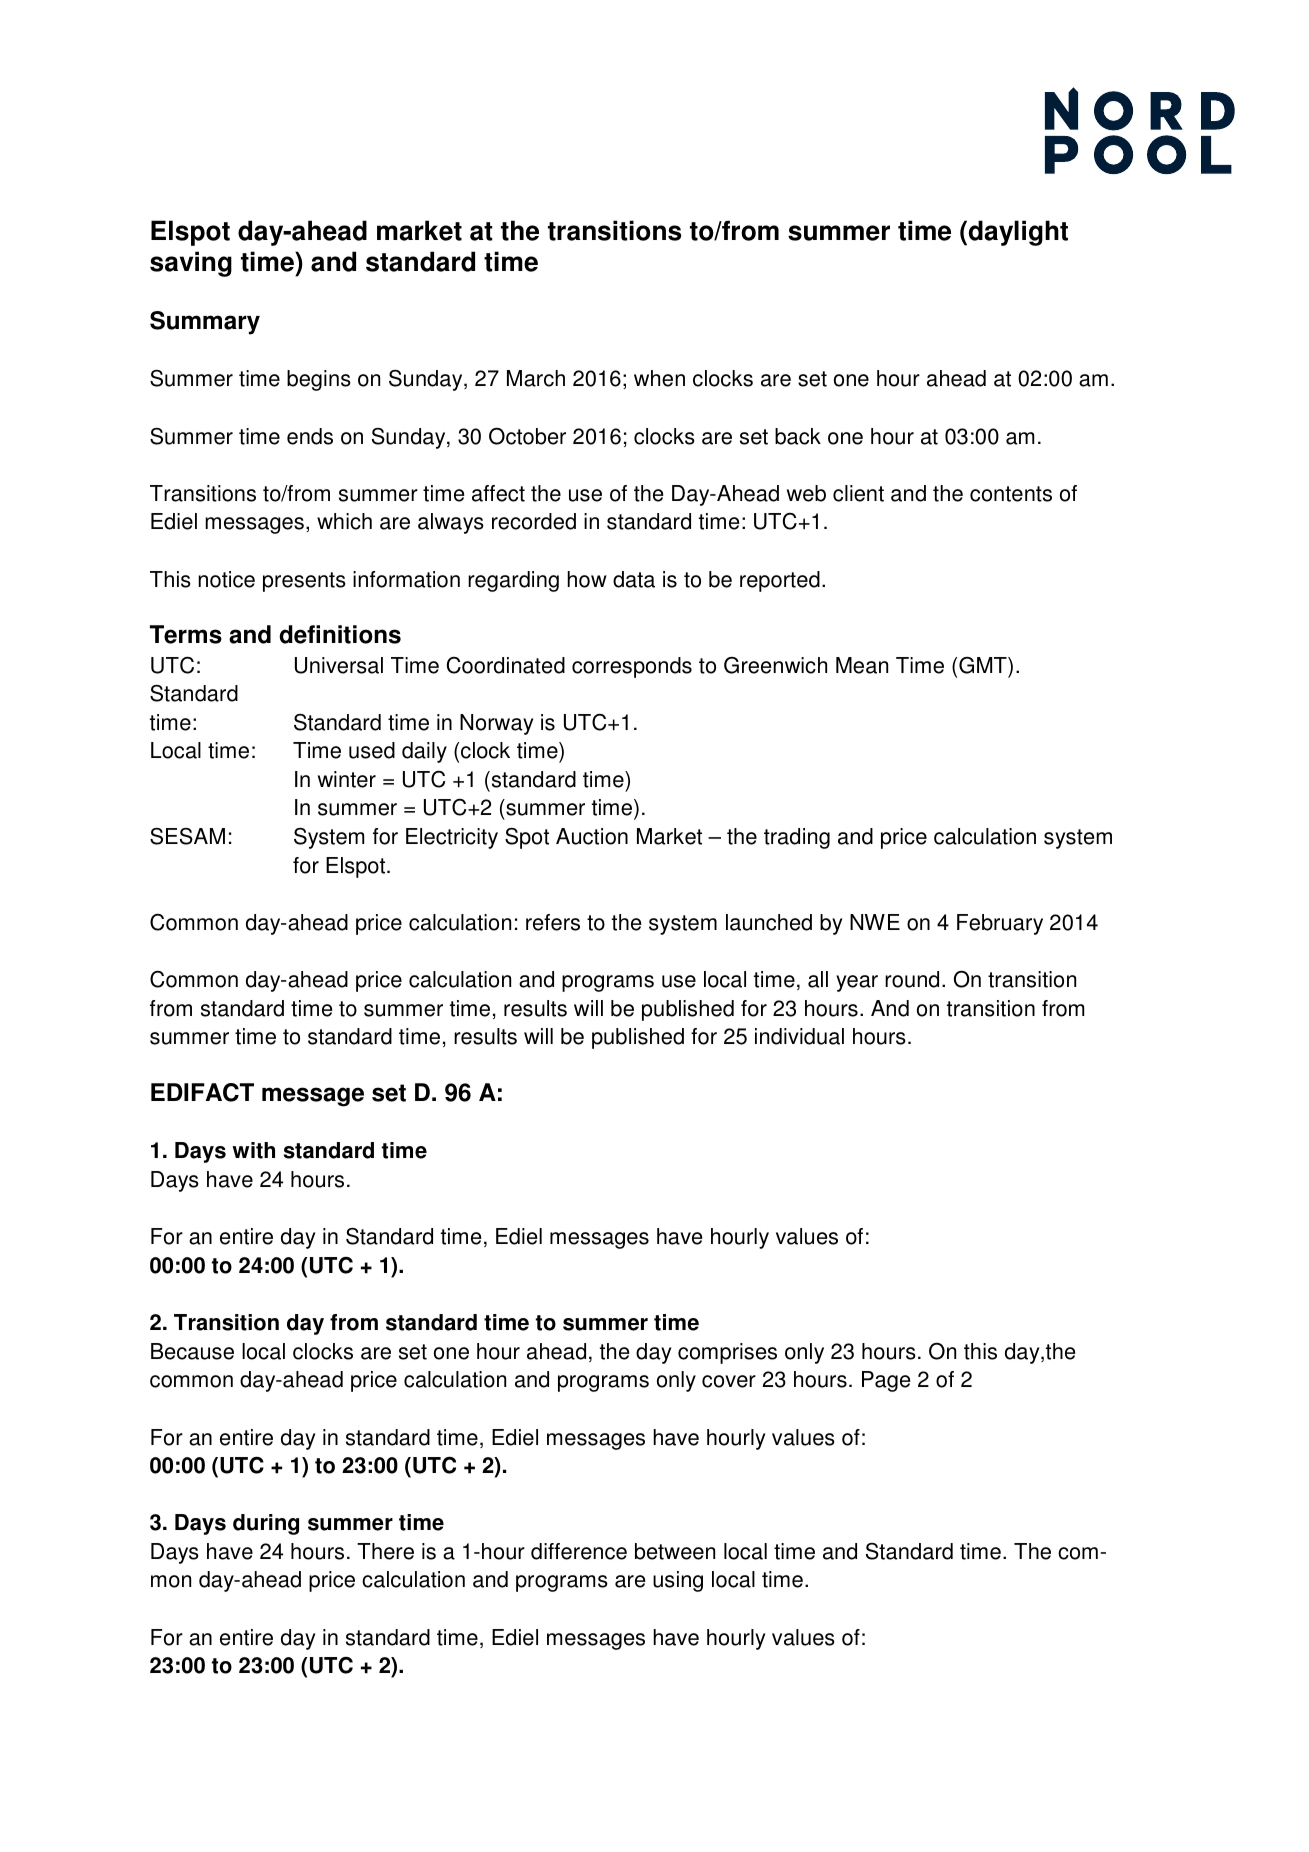 This screenshot has height=1852, width=1309. I want to click on winter, so click(347, 779).
